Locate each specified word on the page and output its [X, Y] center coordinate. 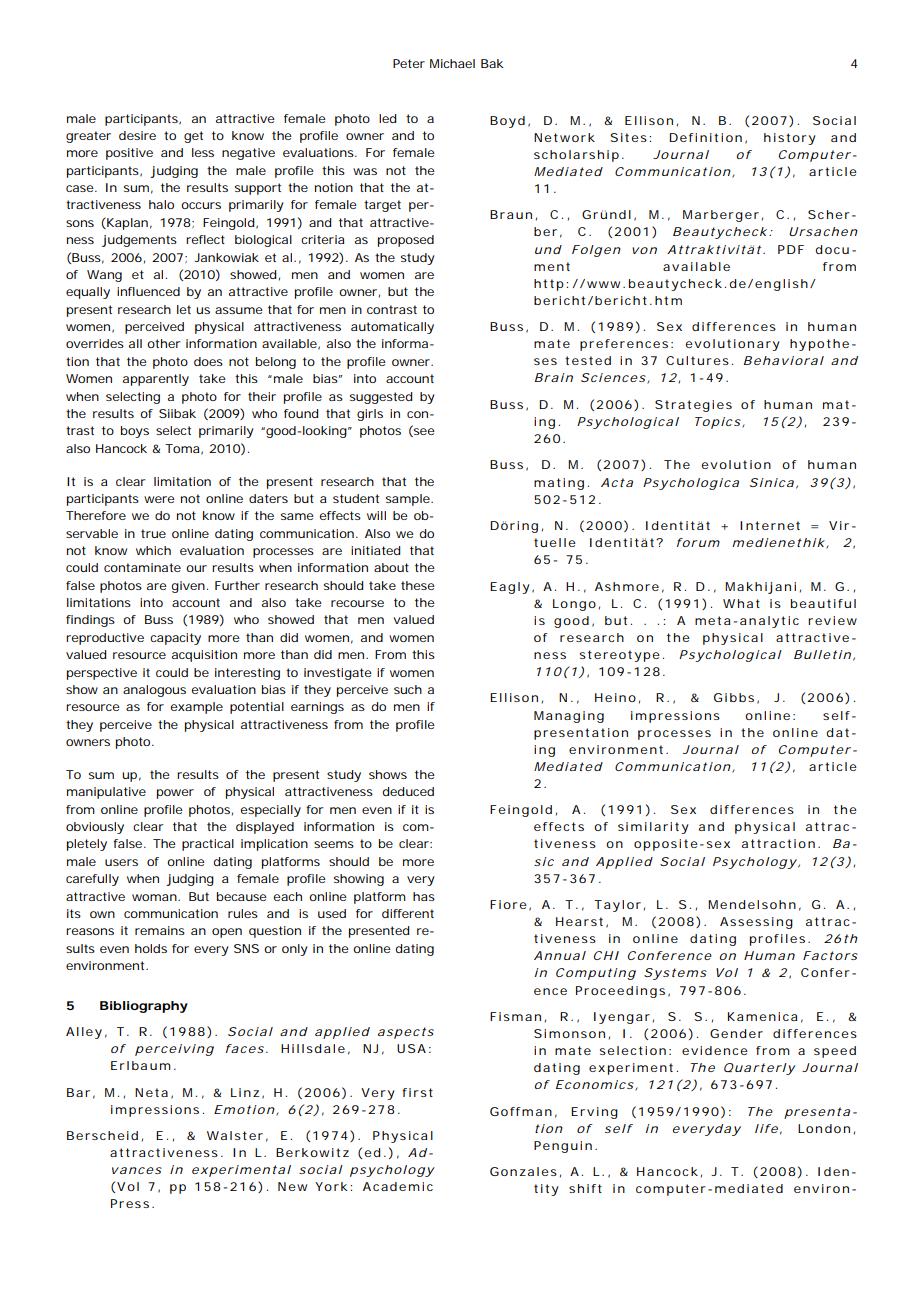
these [418, 585]
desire [137, 135]
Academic [398, 1186]
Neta [151, 1092]
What [741, 603]
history [790, 139]
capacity [175, 639]
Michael [452, 63]
